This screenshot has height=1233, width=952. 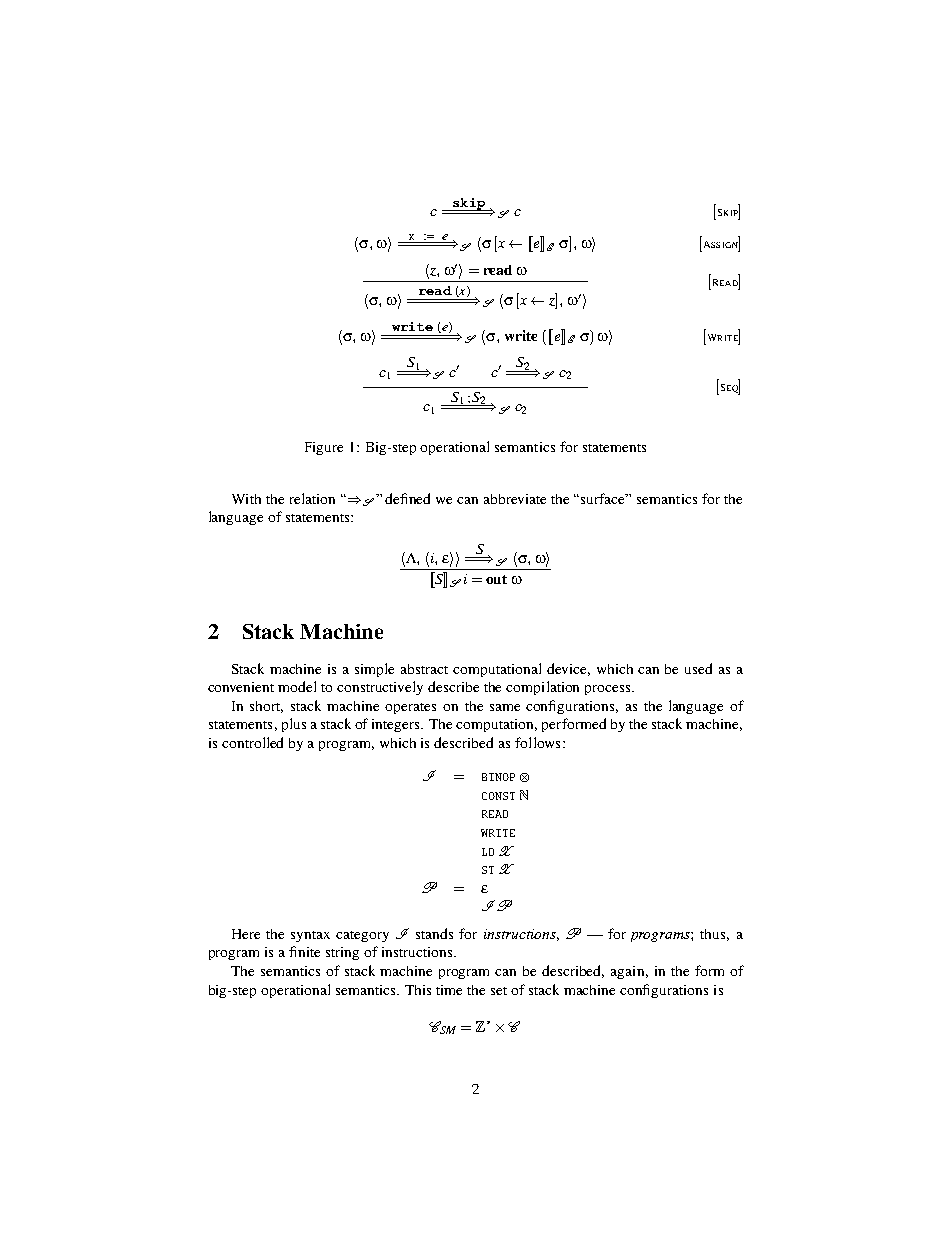 I want to click on finite, so click(x=304, y=951).
